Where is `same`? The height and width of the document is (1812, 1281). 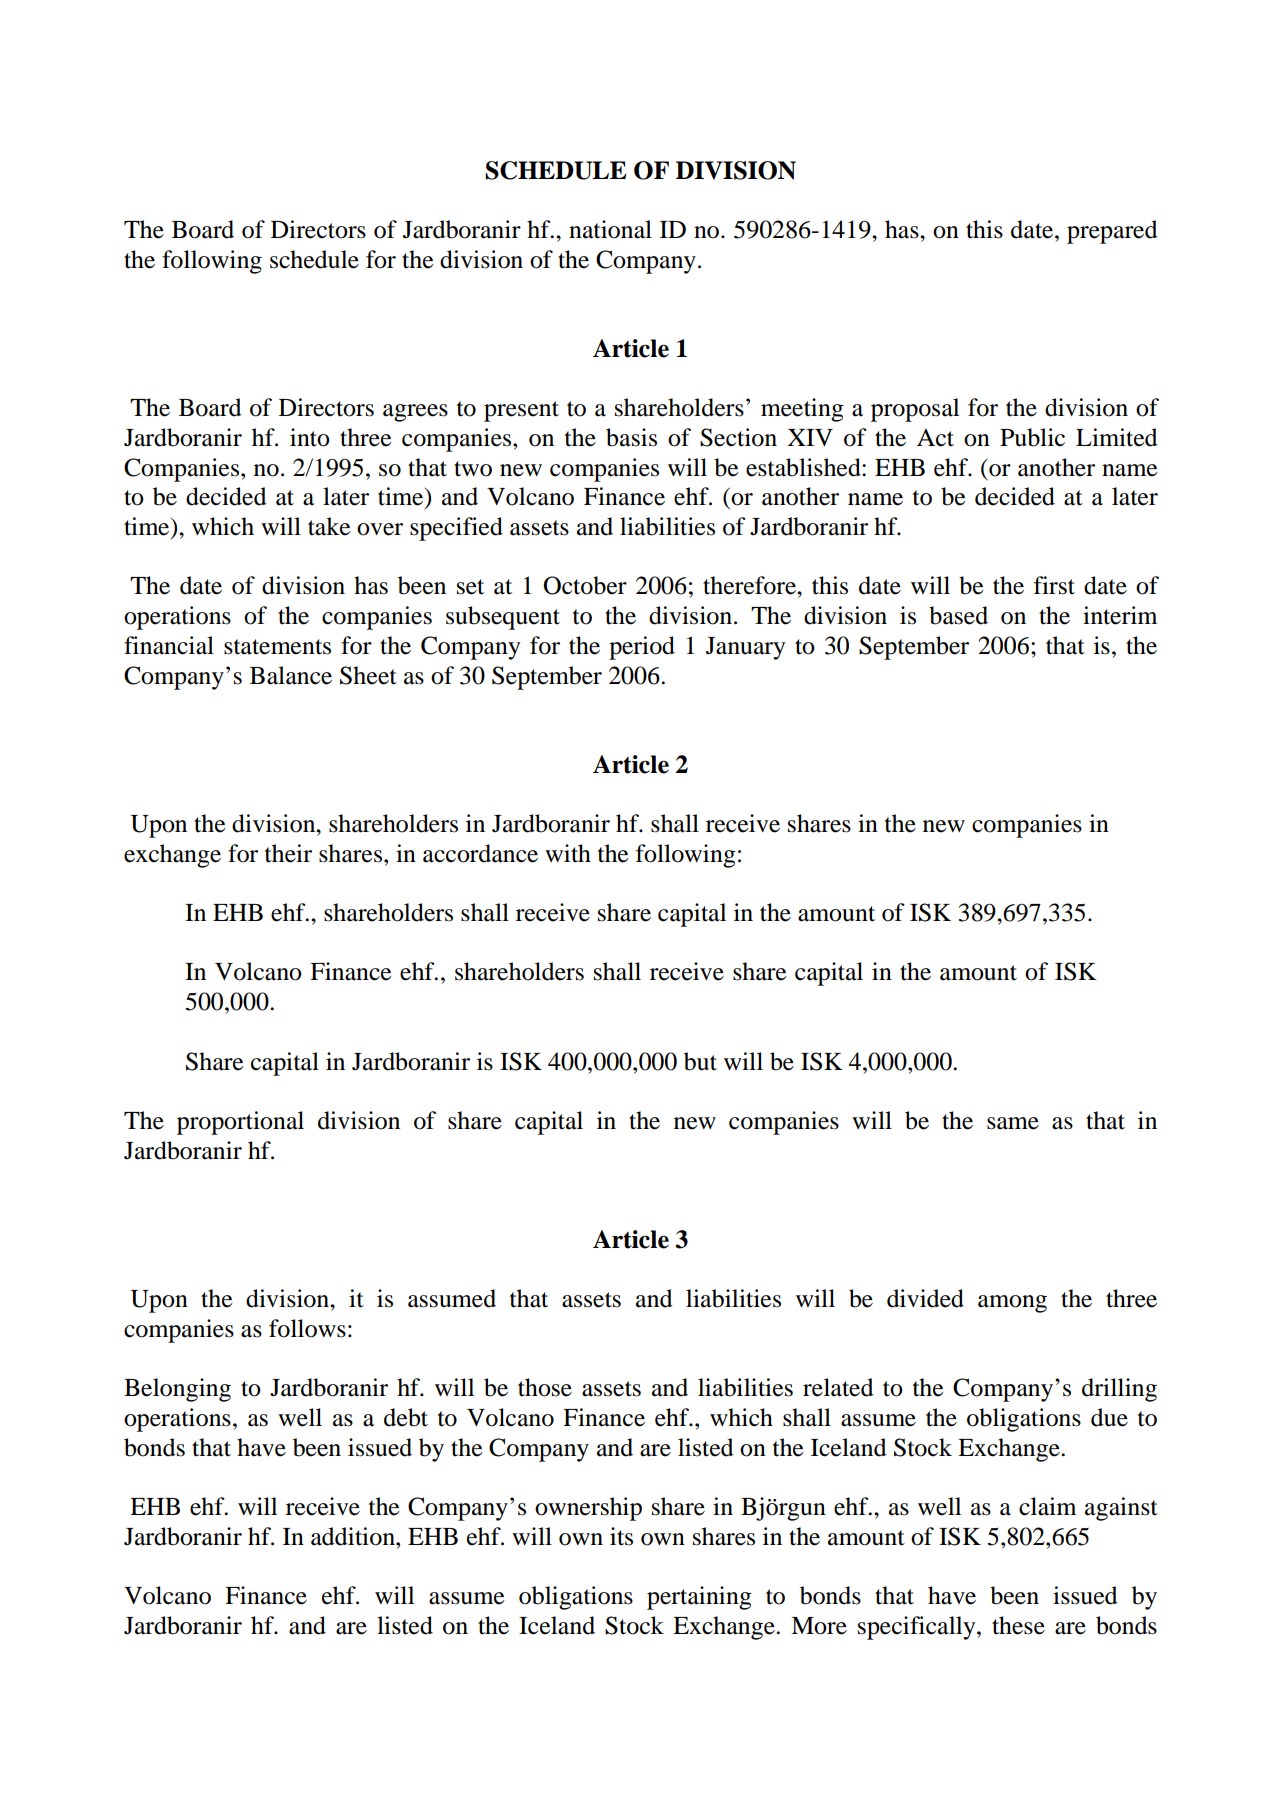
same is located at coordinates (1013, 1123).
